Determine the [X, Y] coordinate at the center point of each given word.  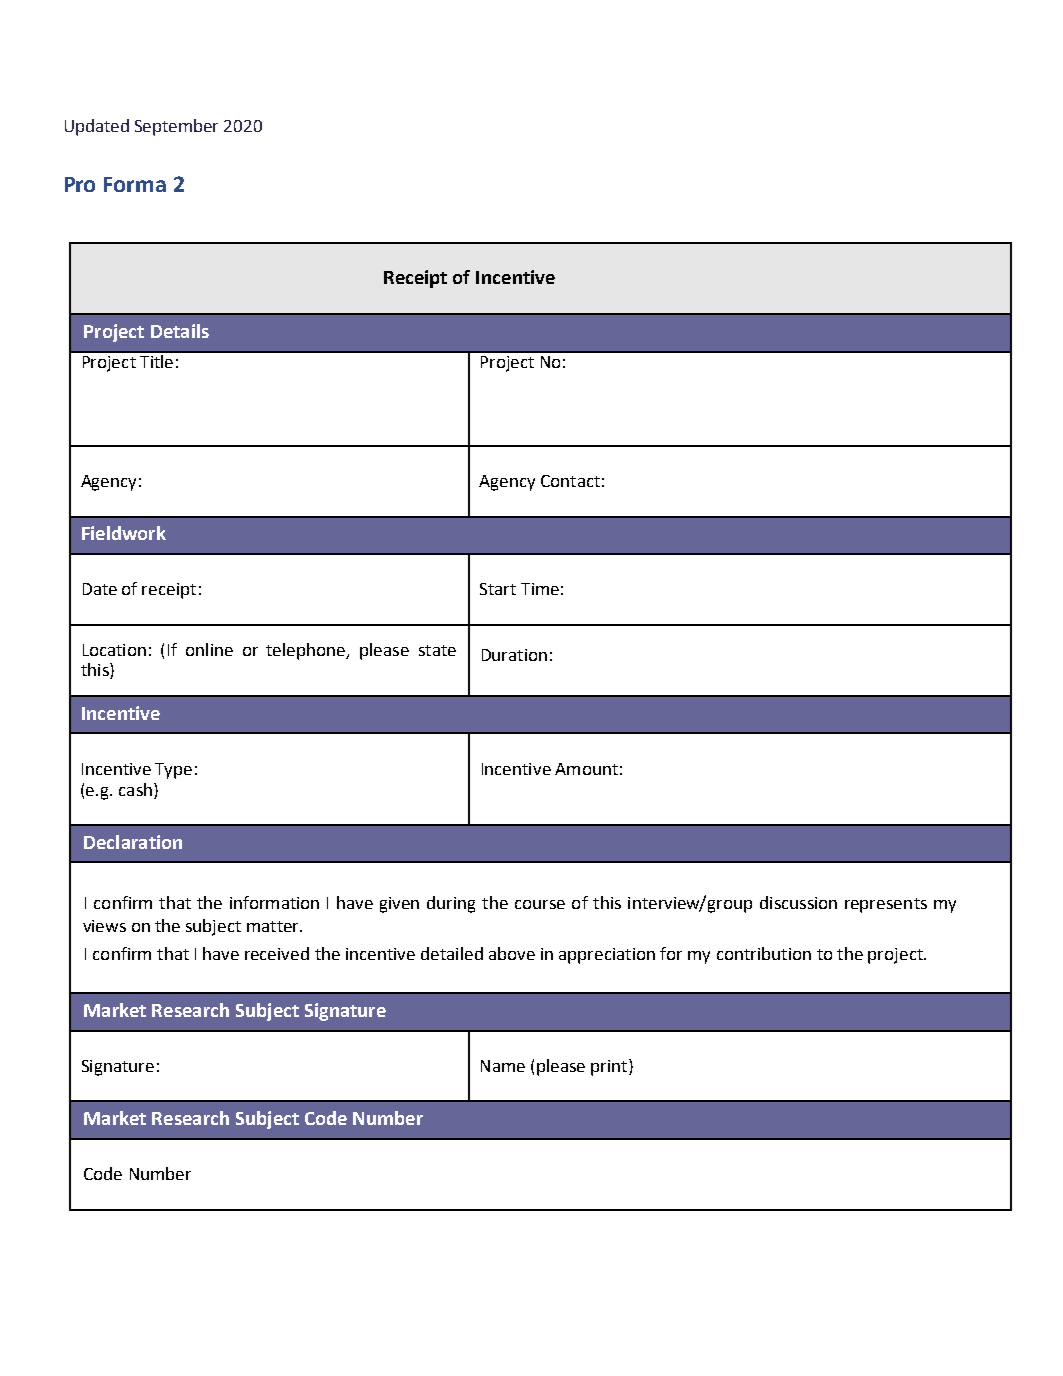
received [277, 953]
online [209, 649]
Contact [570, 481]
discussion [798, 902]
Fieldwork [124, 533]
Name [503, 1066]
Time [540, 589]
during [451, 904]
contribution [764, 953]
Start [498, 589]
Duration [514, 655]
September [176, 127]
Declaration [133, 842]
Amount [586, 769]
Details [180, 331]
